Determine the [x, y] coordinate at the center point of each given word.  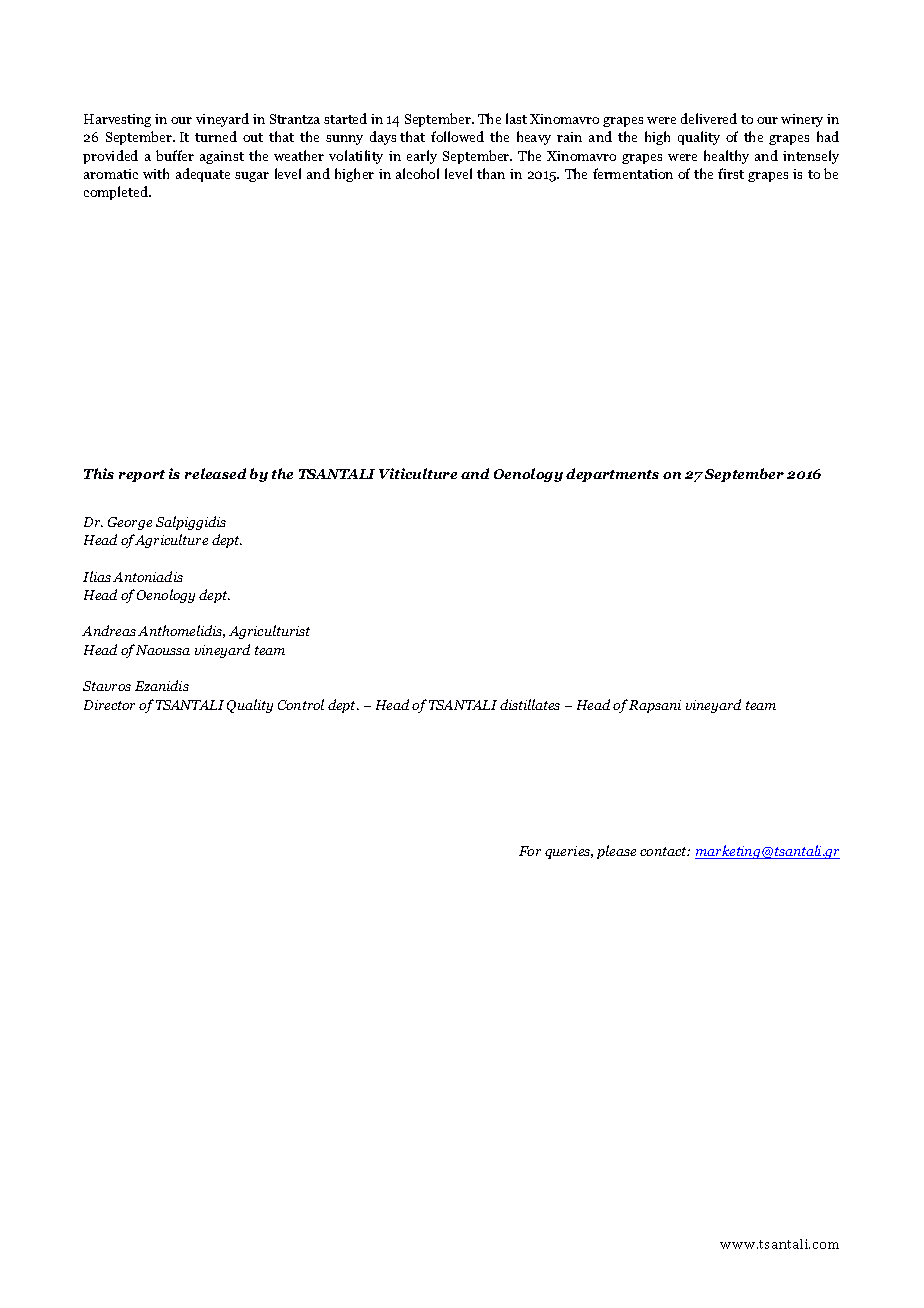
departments [612, 475]
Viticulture [418, 473]
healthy [726, 157]
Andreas [109, 630]
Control [301, 704]
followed [457, 136]
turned [216, 136]
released [215, 473]
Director [109, 705]
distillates [530, 704]
